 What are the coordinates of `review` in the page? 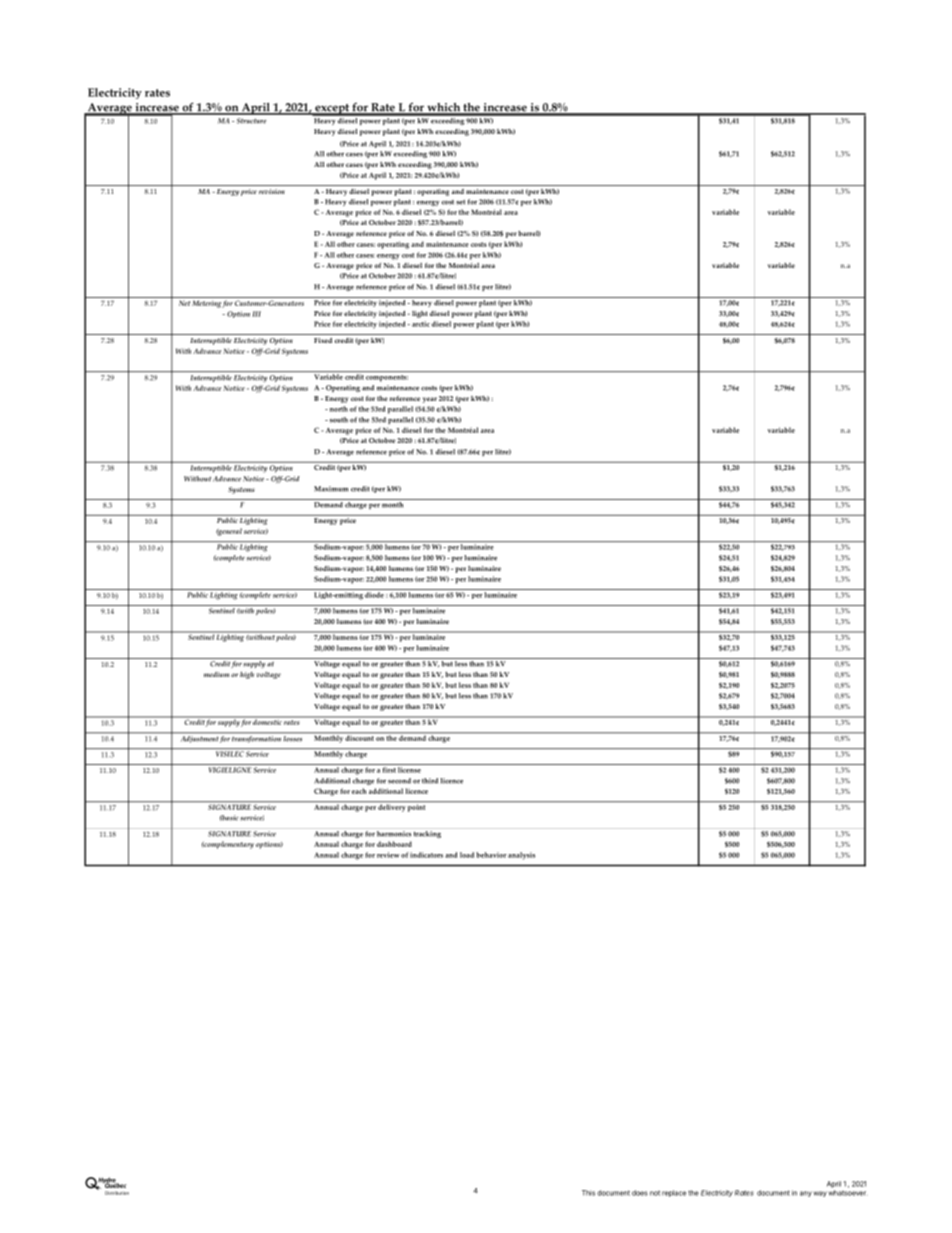 It's located at (388, 855).
